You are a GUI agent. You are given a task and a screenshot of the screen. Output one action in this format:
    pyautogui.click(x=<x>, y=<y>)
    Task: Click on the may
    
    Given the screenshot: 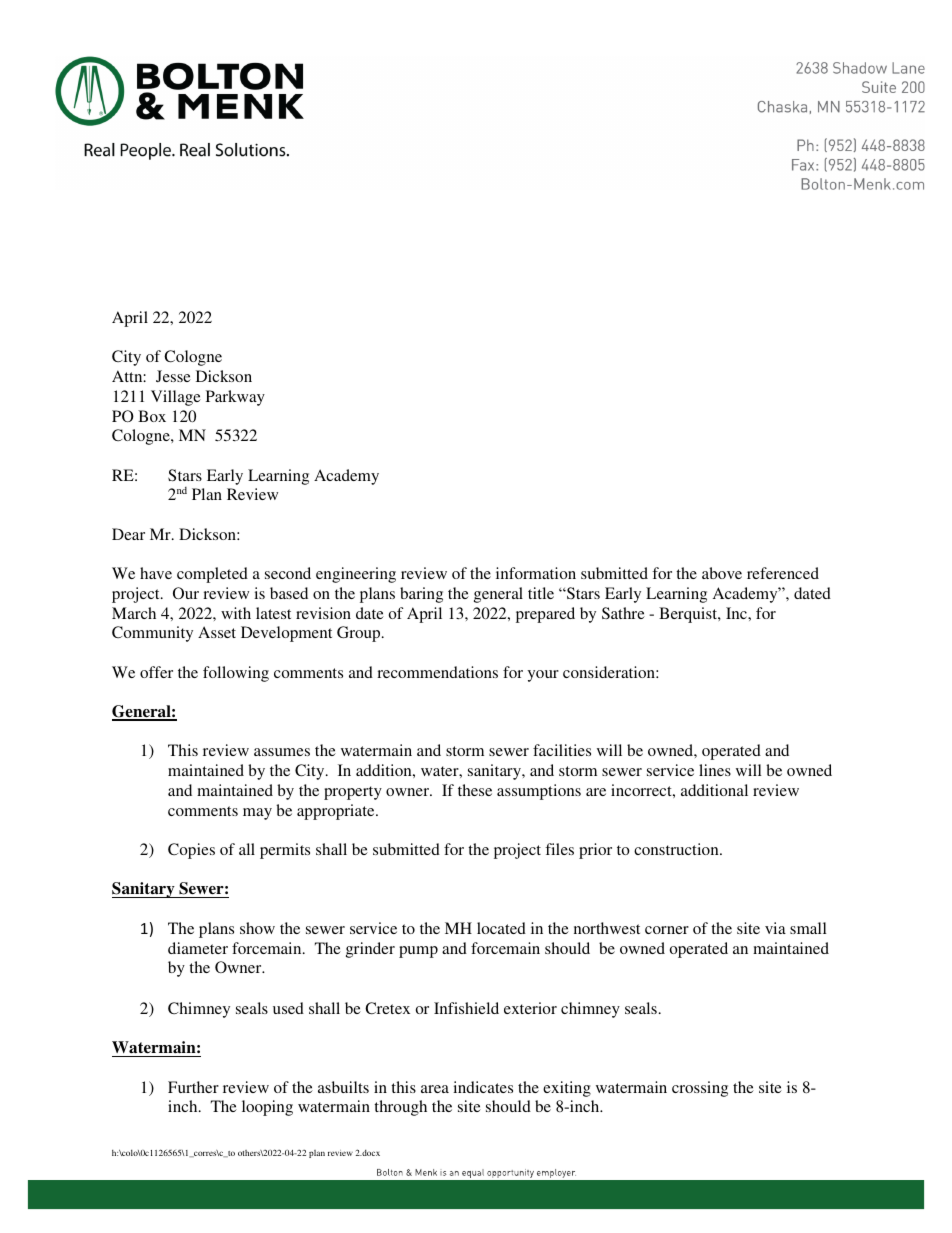 What is the action you would take?
    pyautogui.click(x=257, y=814)
